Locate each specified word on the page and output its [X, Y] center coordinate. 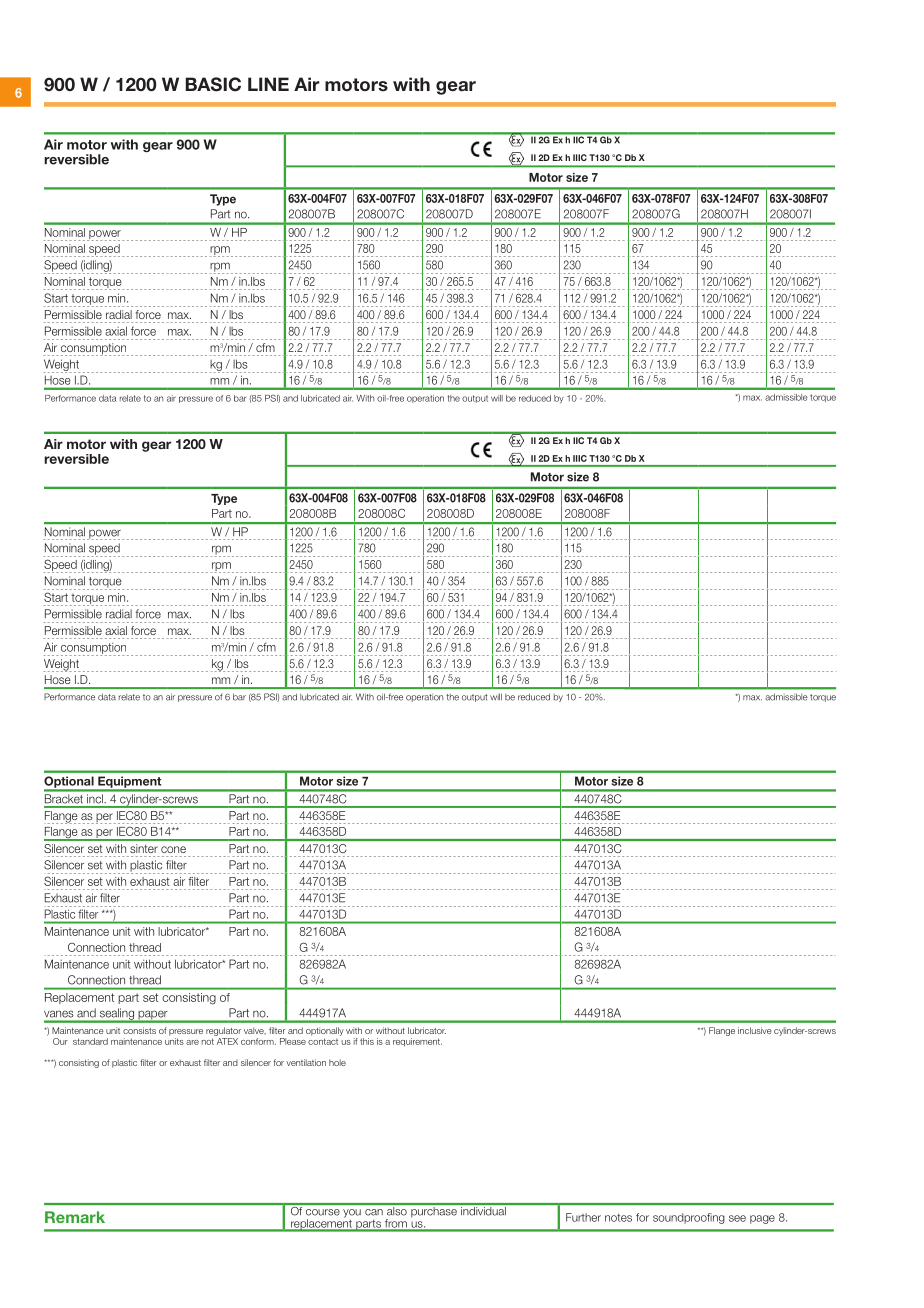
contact [323, 1041]
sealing [116, 1015]
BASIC [213, 84]
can [374, 1212]
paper [153, 1016]
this [367, 1041]
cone [173, 849]
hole [337, 1062]
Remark [75, 1217]
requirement [417, 1042]
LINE [268, 84]
